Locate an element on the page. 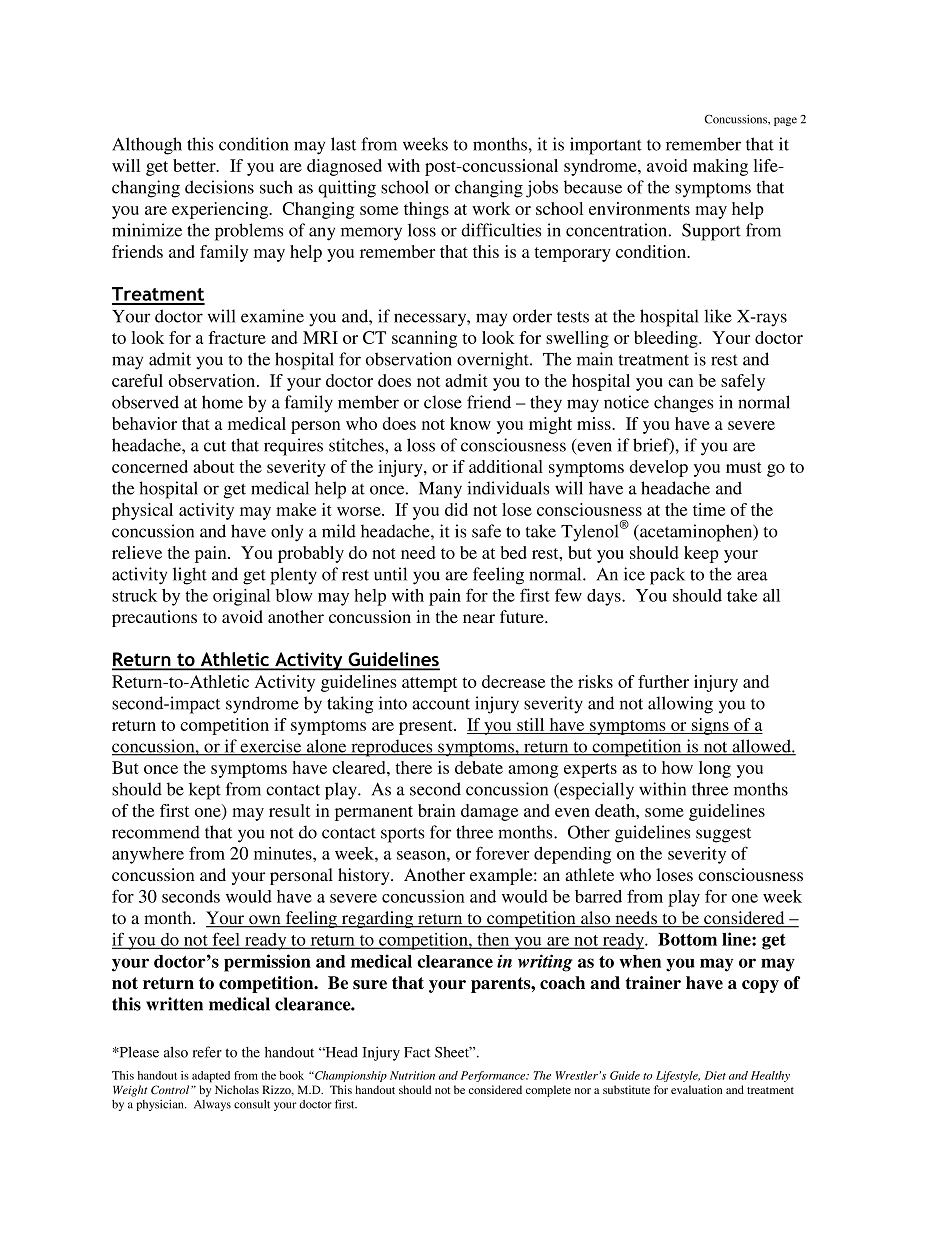 The width and height of the document is (952, 1233). adapted is located at coordinates (211, 1077).
